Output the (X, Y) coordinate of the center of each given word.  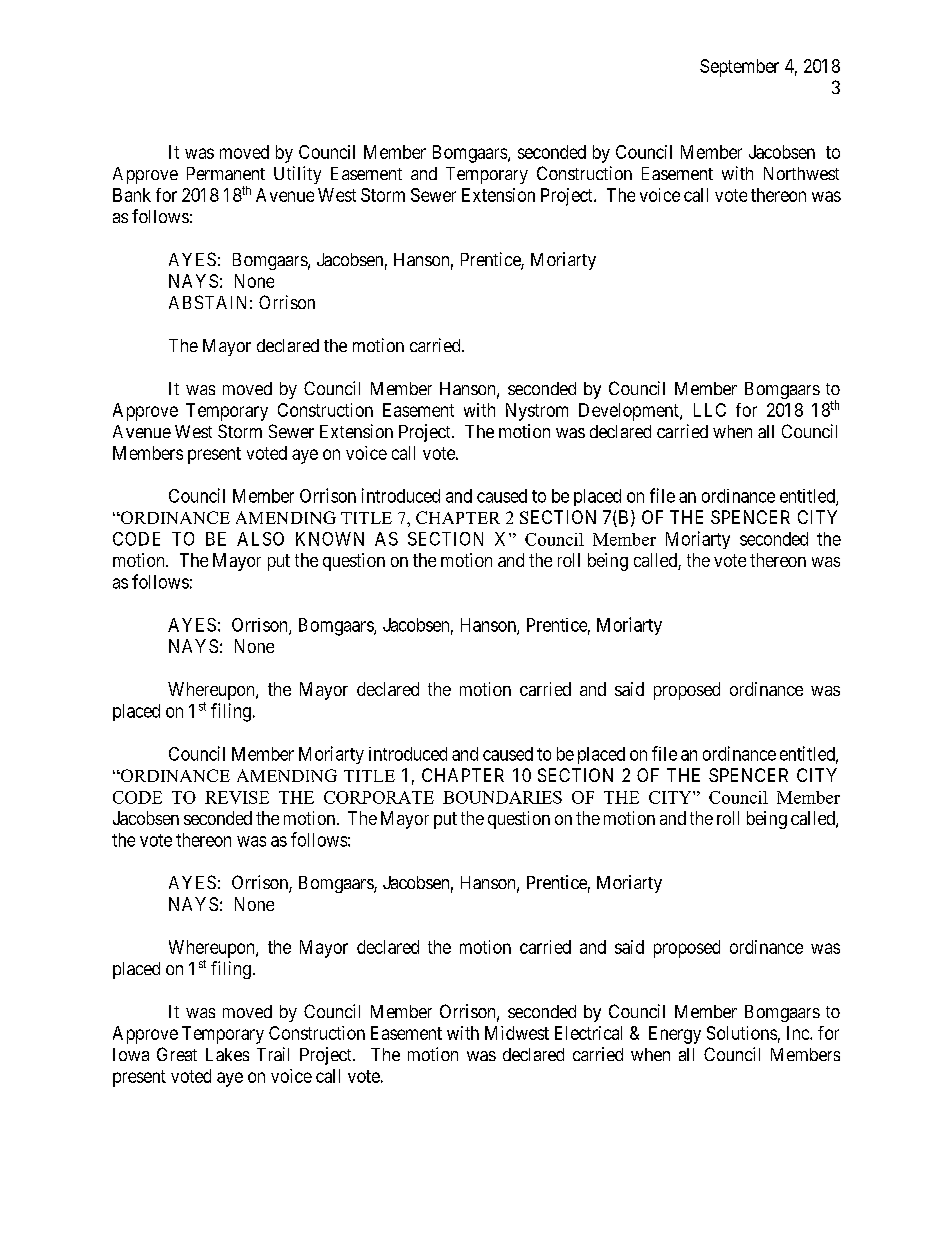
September (739, 68)
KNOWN (330, 539)
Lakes (227, 1054)
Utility (297, 175)
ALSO (260, 539)
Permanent (226, 173)
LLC (710, 410)
